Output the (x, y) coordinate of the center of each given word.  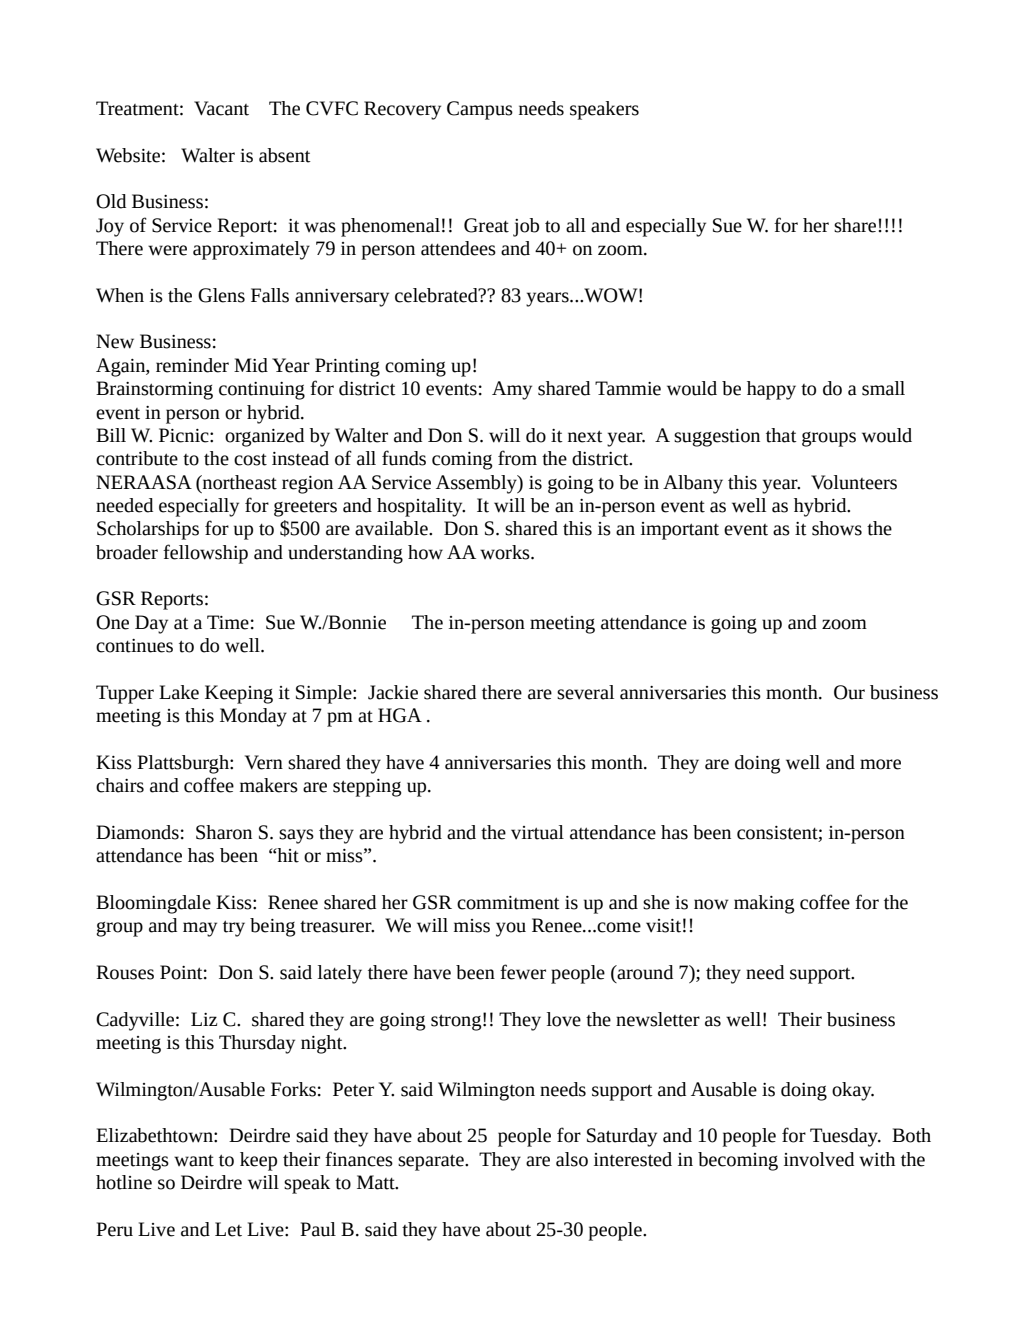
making (764, 904)
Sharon (224, 832)
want (194, 1161)
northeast (239, 482)
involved (819, 1159)
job (526, 227)
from (517, 458)
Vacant (221, 108)
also (572, 1159)
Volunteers (854, 482)
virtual (537, 832)
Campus (480, 110)
